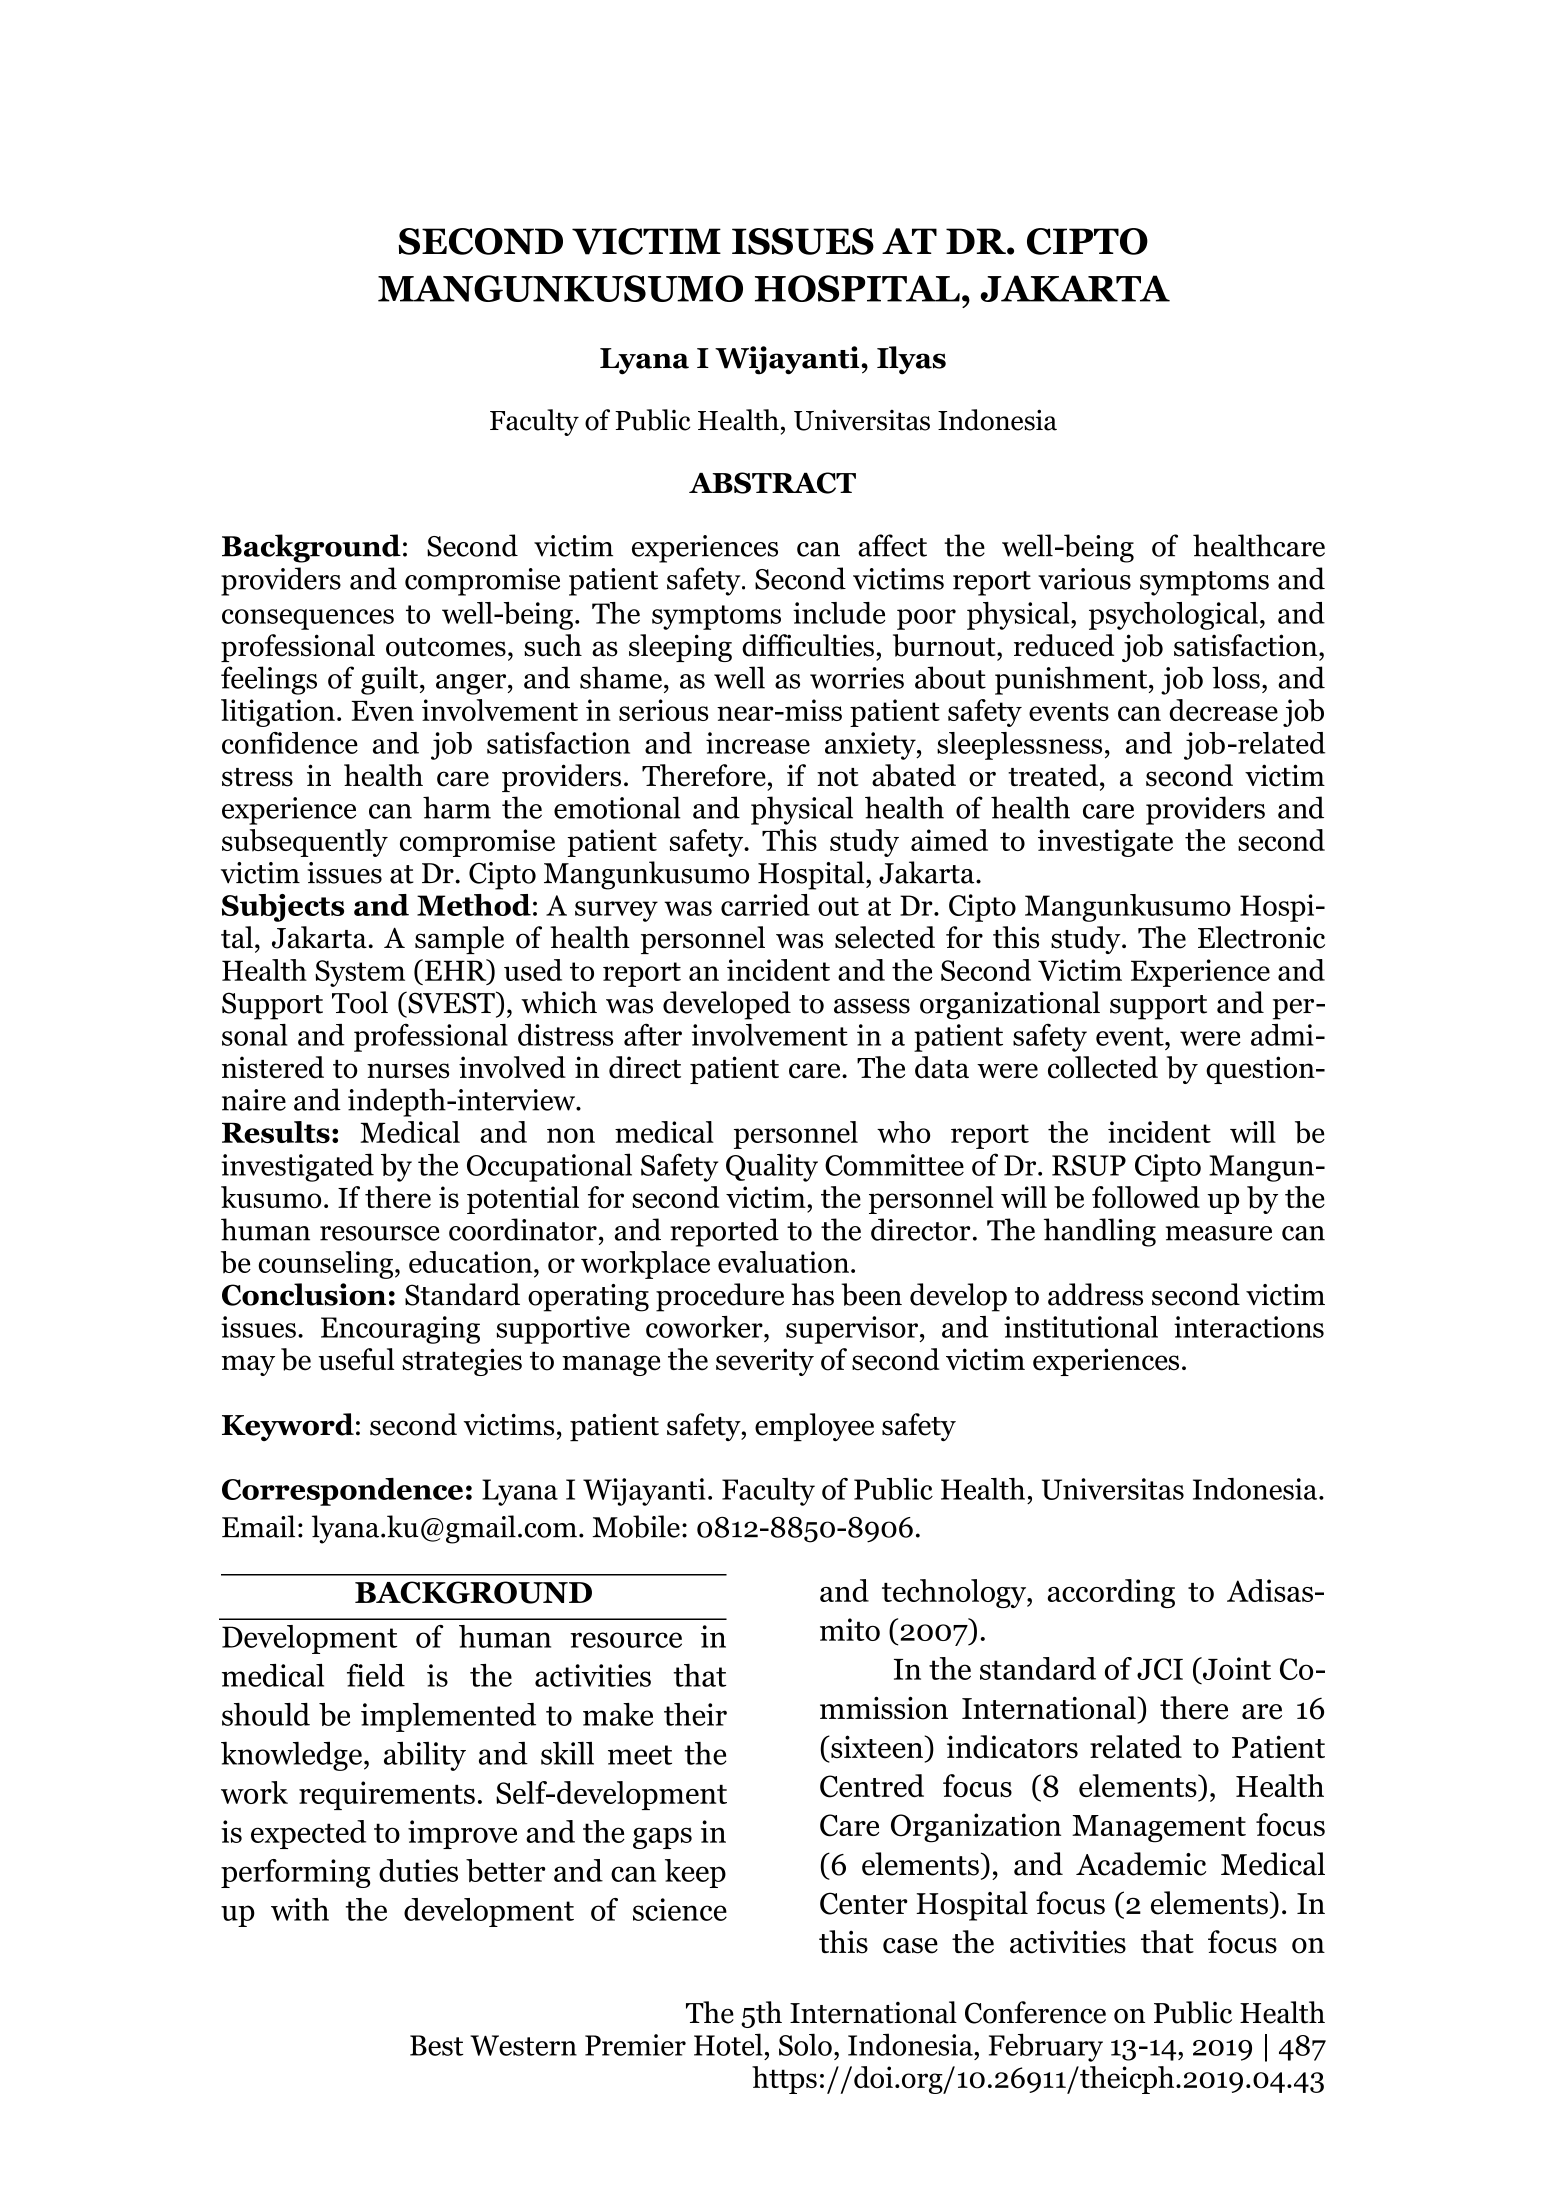 The image size is (1546, 2186). Describe the element at coordinates (1146, 1197) in the document. I see `followed` at that location.
